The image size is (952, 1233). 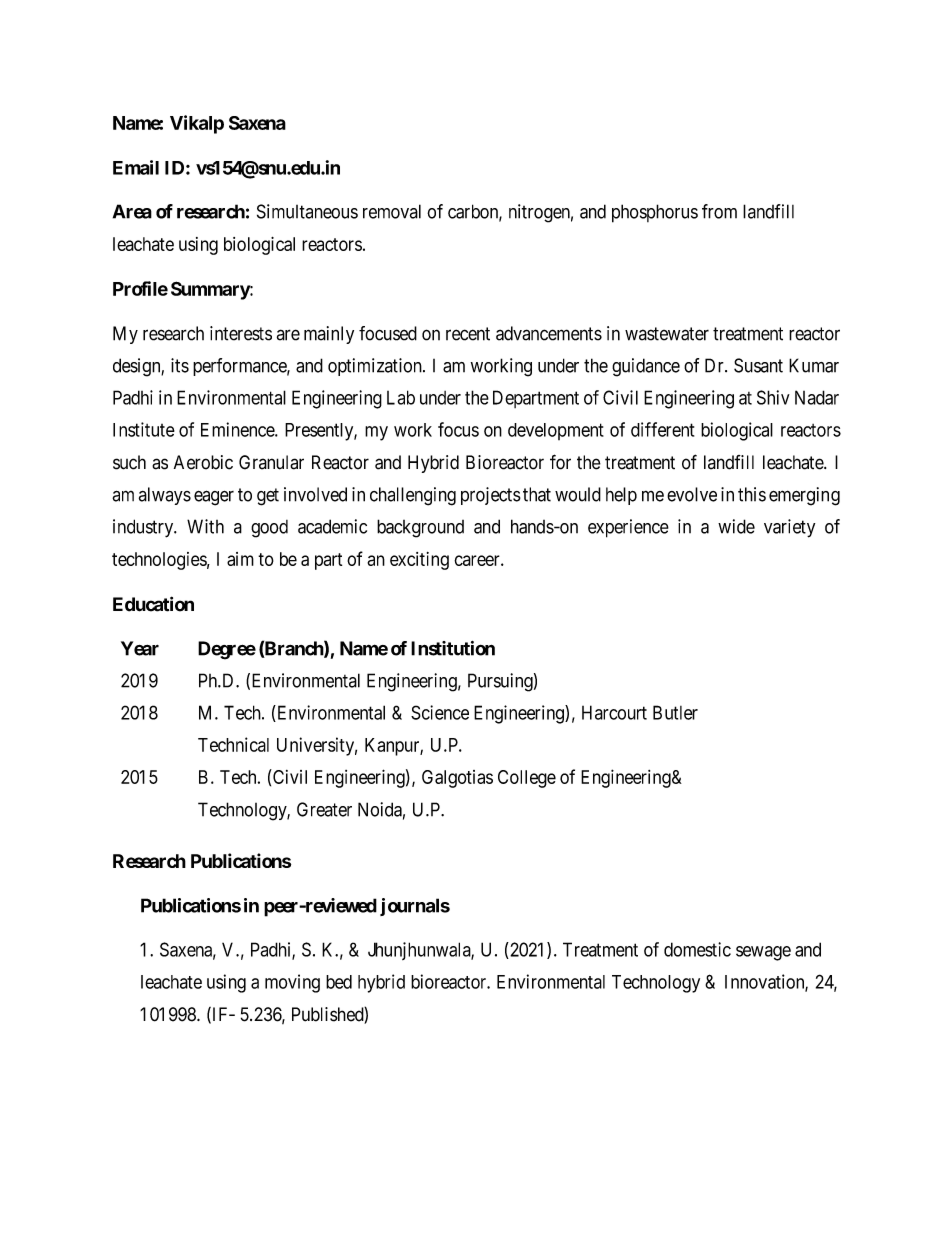 What do you see at coordinates (614, 712) in the screenshot?
I see `Harcourt` at bounding box center [614, 712].
